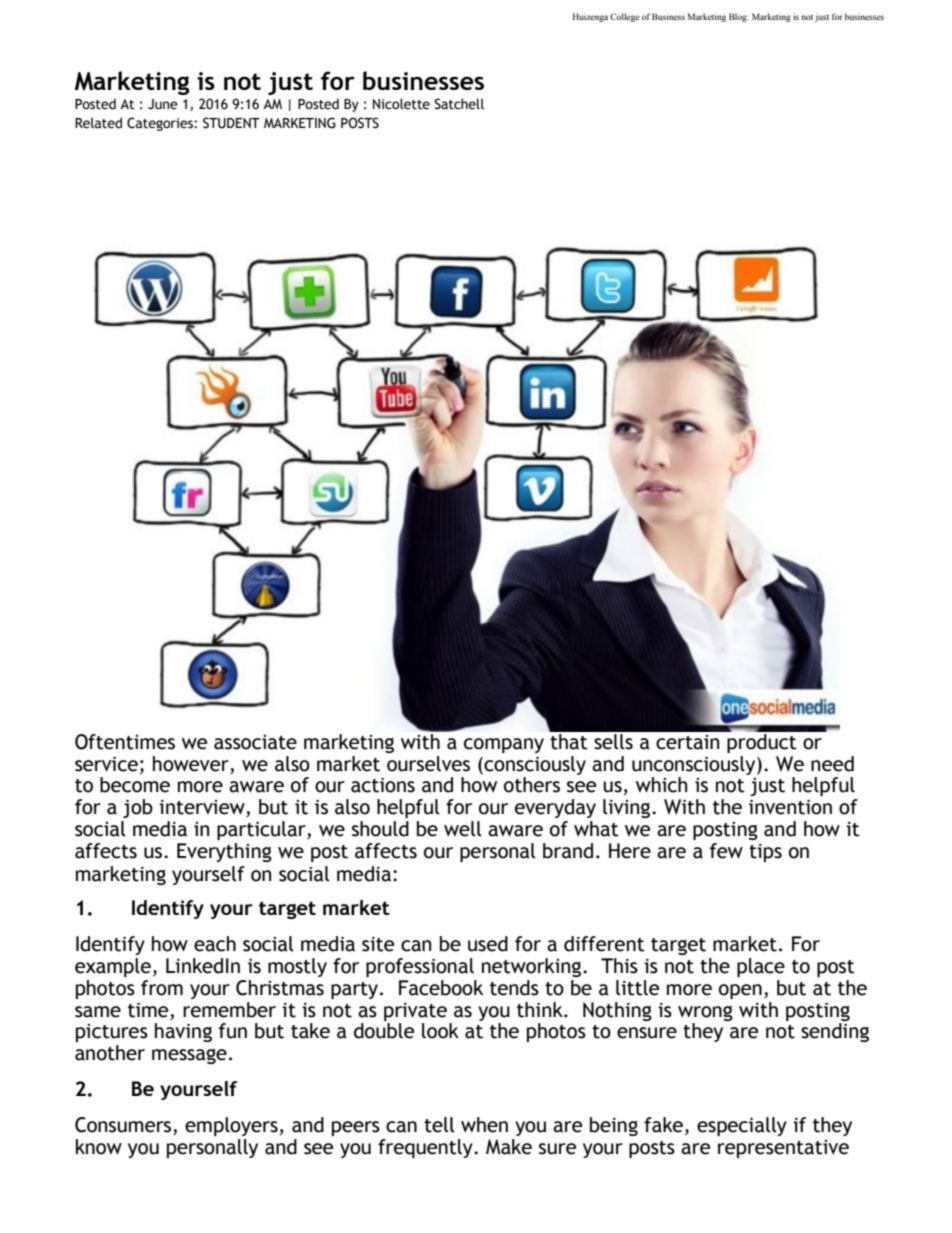 This screenshot has height=1233, width=952. I want to click on associate, so click(255, 742).
